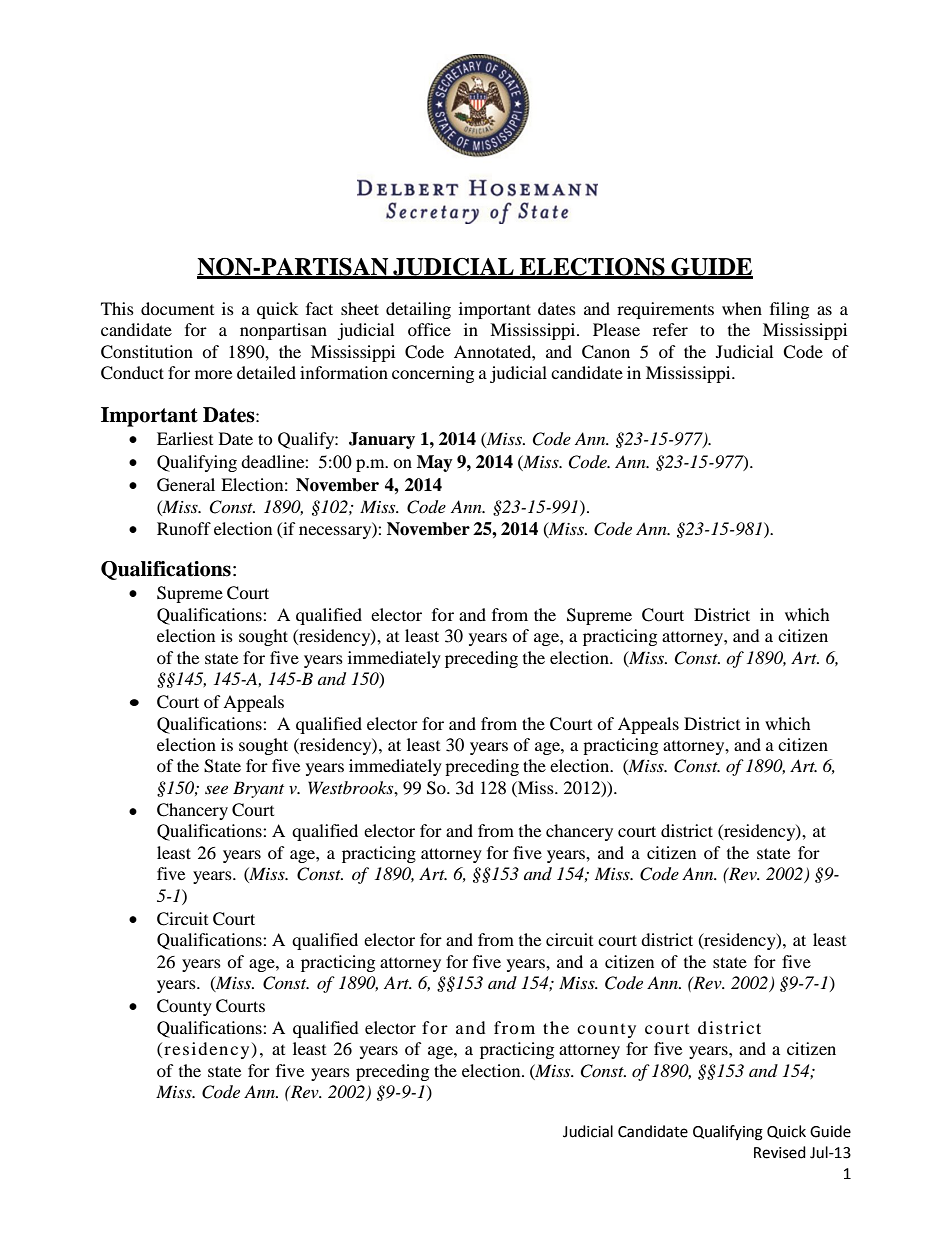 This screenshot has width=952, height=1233. Describe the element at coordinates (177, 308) in the screenshot. I see `document` at that location.
